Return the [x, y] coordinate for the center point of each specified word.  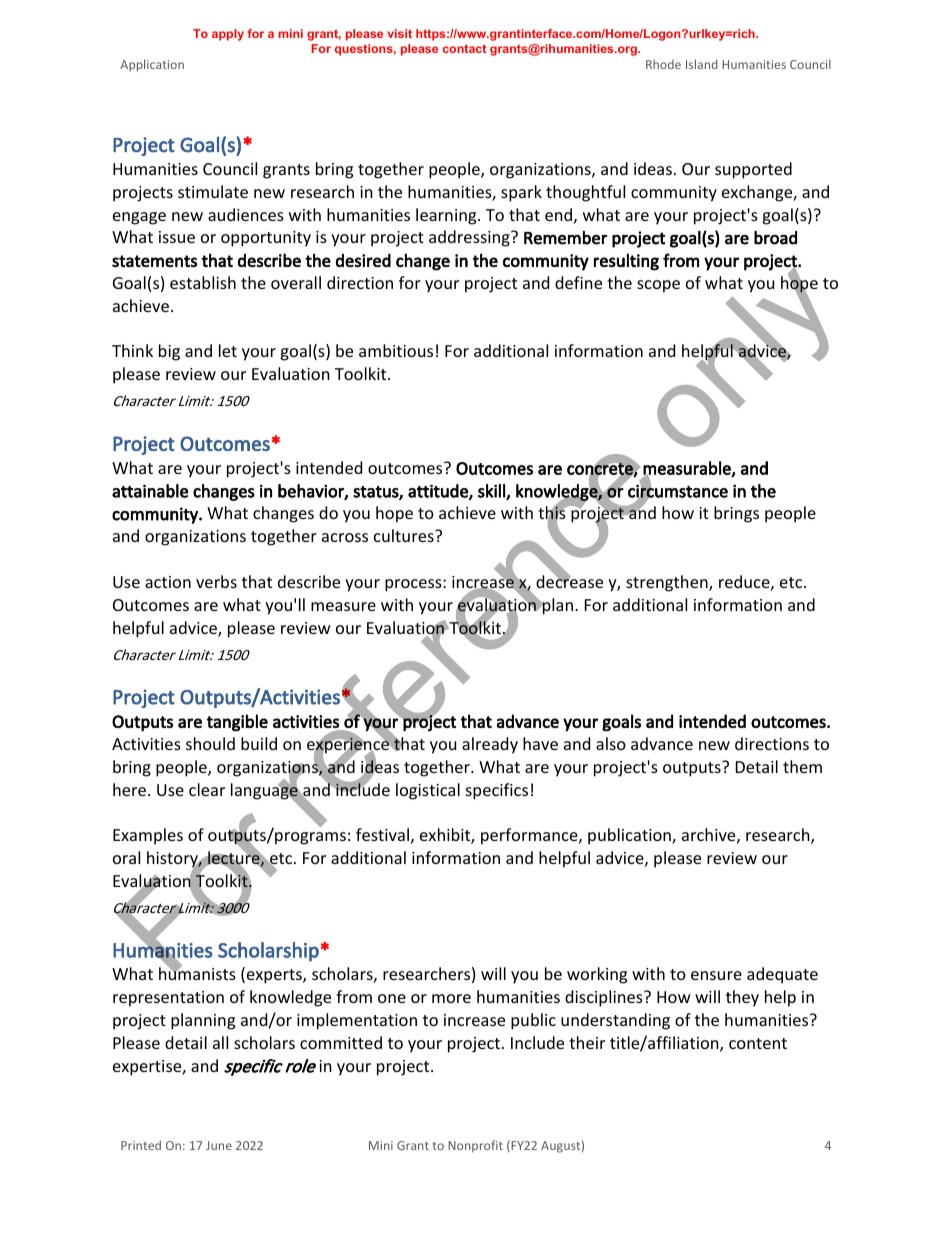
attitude [439, 492]
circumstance [678, 491]
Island [702, 64]
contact [464, 48]
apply [228, 35]
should [210, 743]
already [490, 745]
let [228, 350]
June [219, 1145]
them [802, 766]
